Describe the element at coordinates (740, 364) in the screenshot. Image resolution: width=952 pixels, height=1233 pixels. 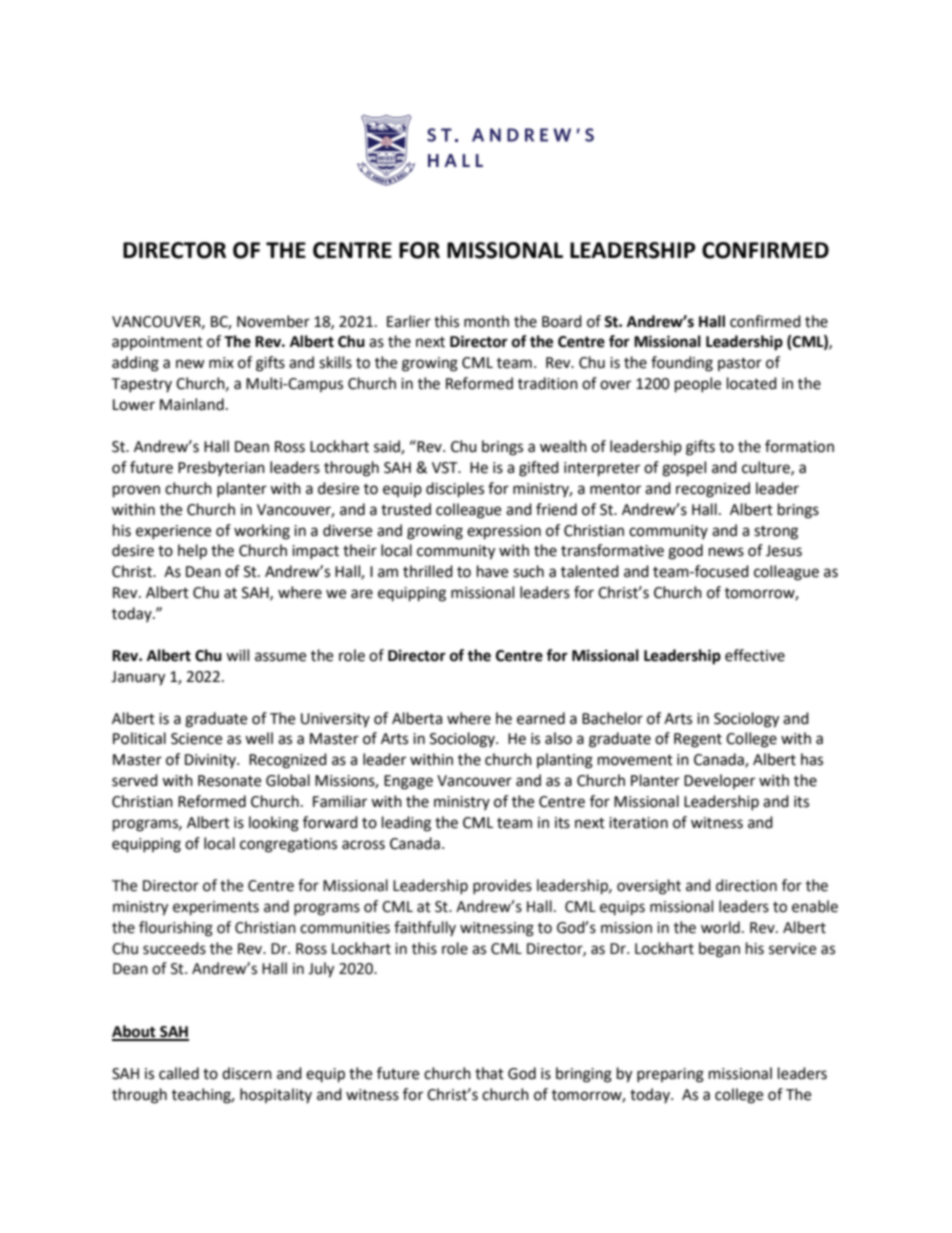
I see `pastor` at that location.
